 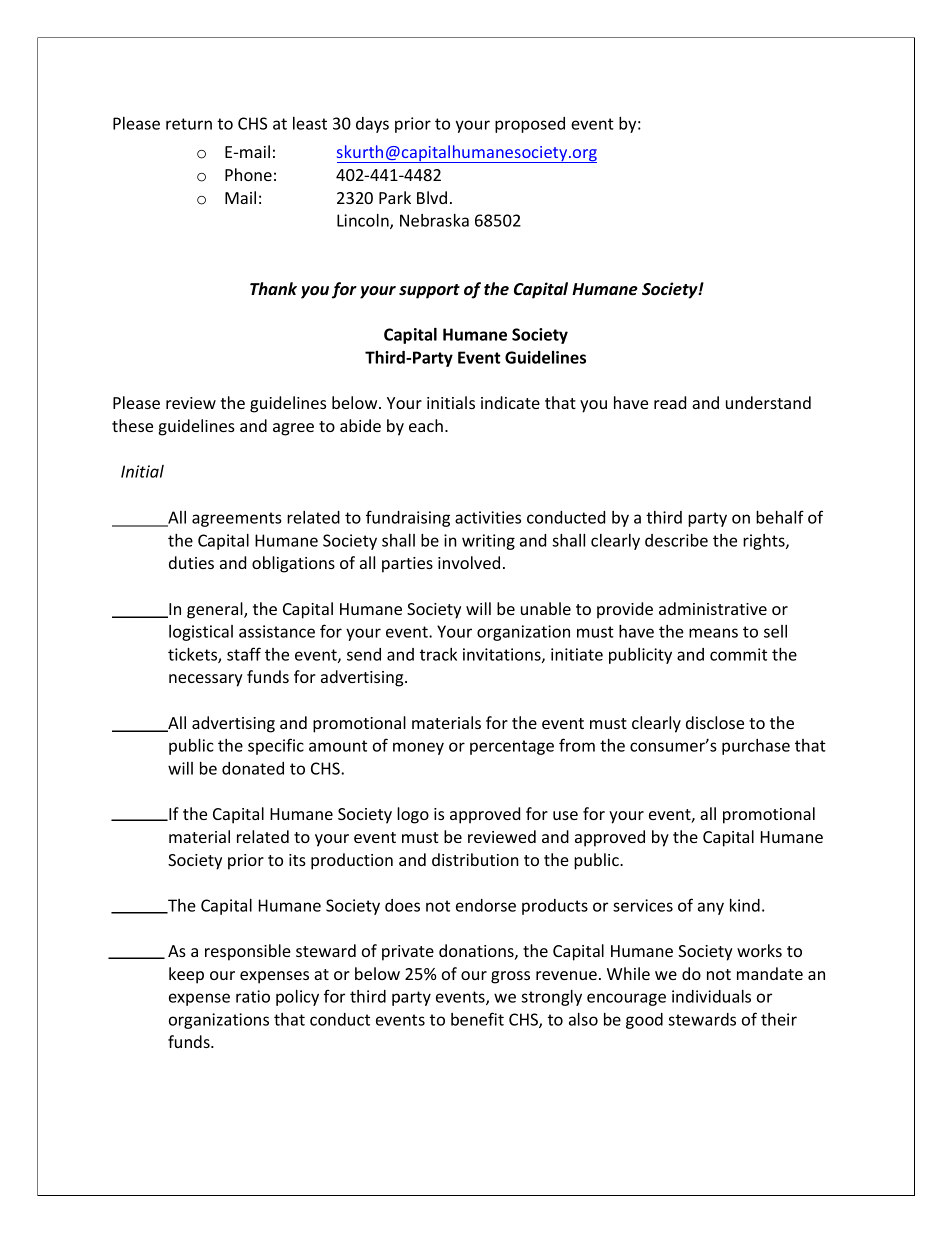 What do you see at coordinates (432, 197) in the image?
I see `Blvd` at bounding box center [432, 197].
